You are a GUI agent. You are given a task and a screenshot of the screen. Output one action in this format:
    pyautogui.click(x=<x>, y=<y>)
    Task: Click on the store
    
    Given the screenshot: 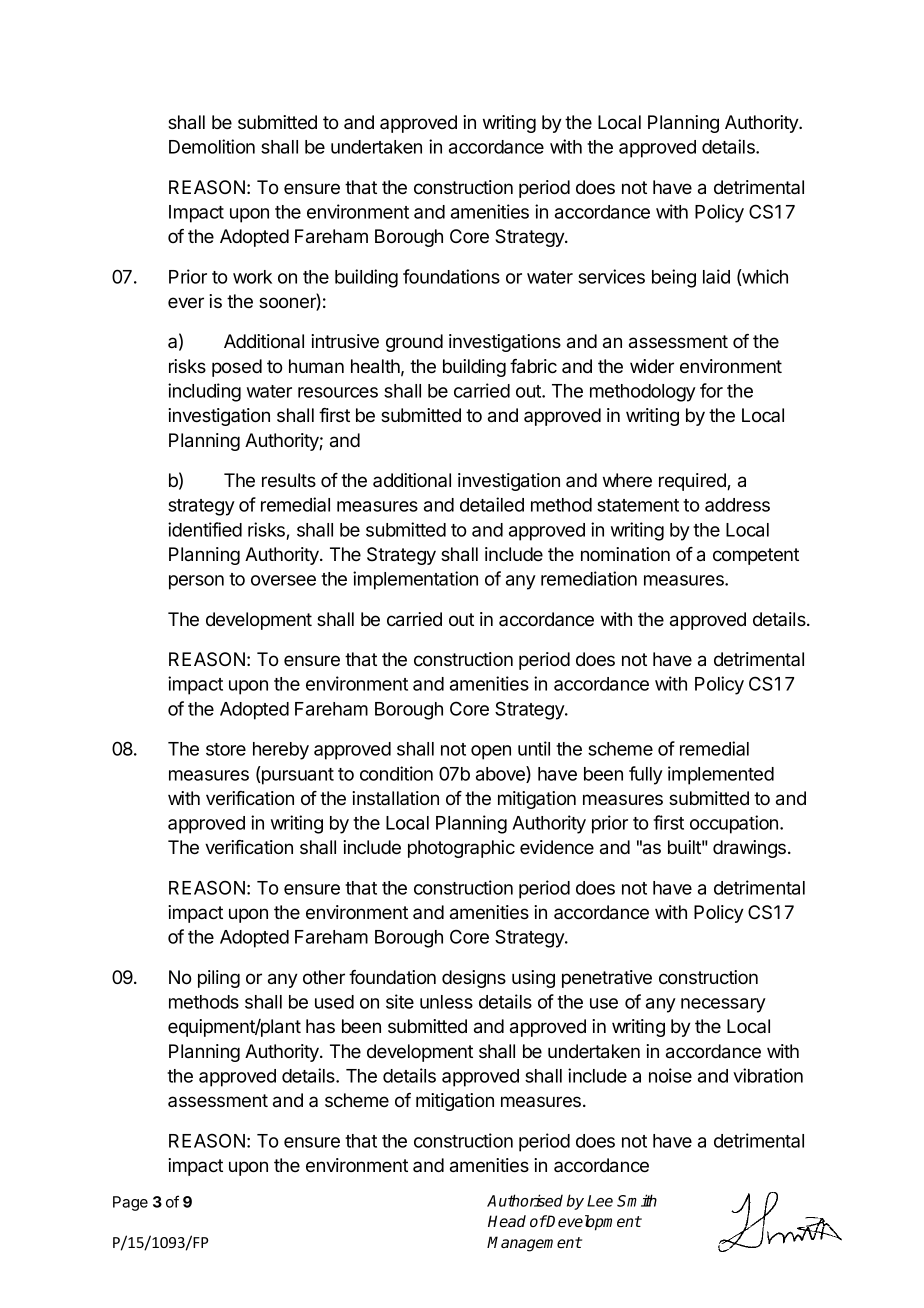 What is the action you would take?
    pyautogui.click(x=226, y=749)
